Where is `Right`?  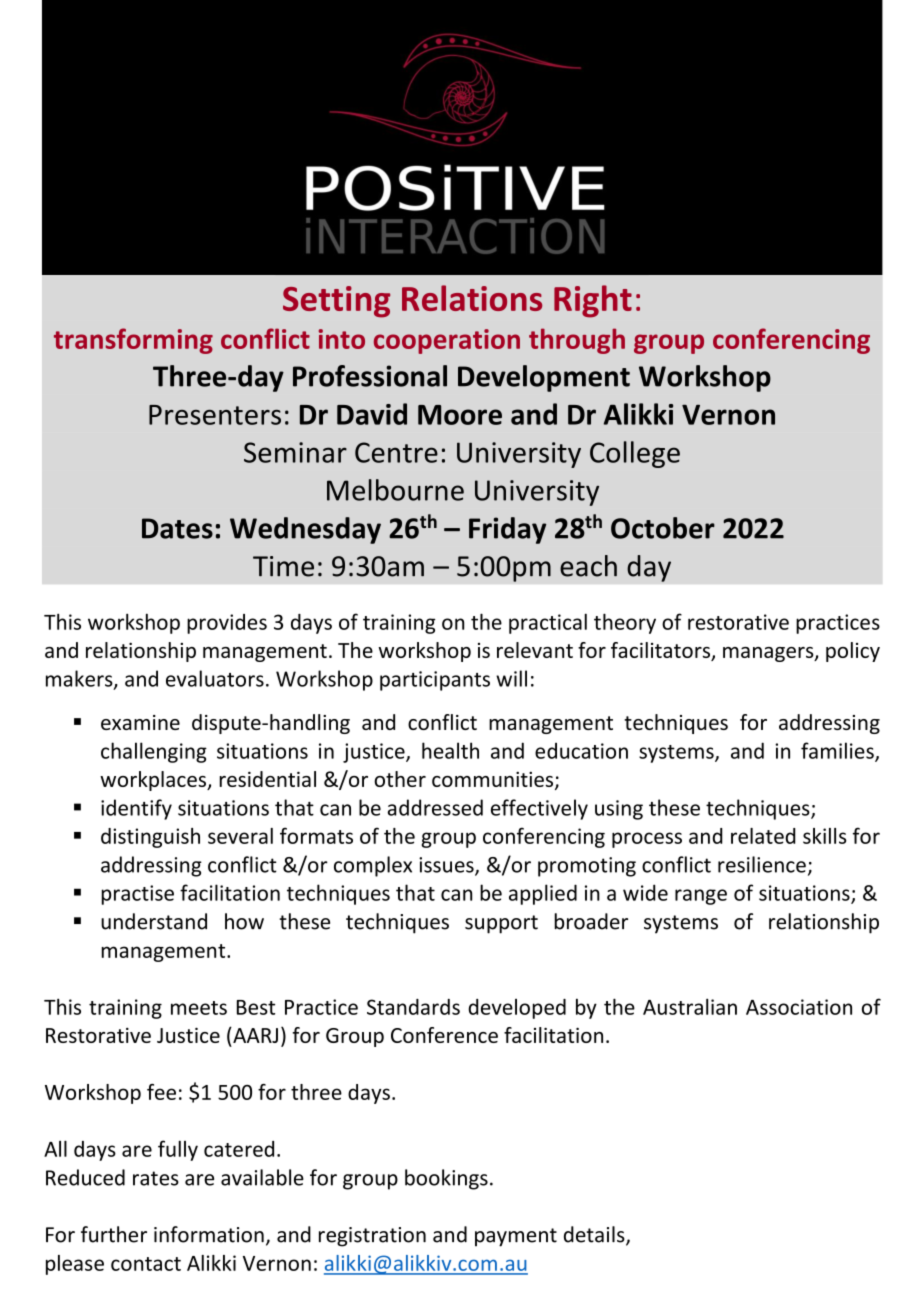 Right is located at coordinates (593, 301).
